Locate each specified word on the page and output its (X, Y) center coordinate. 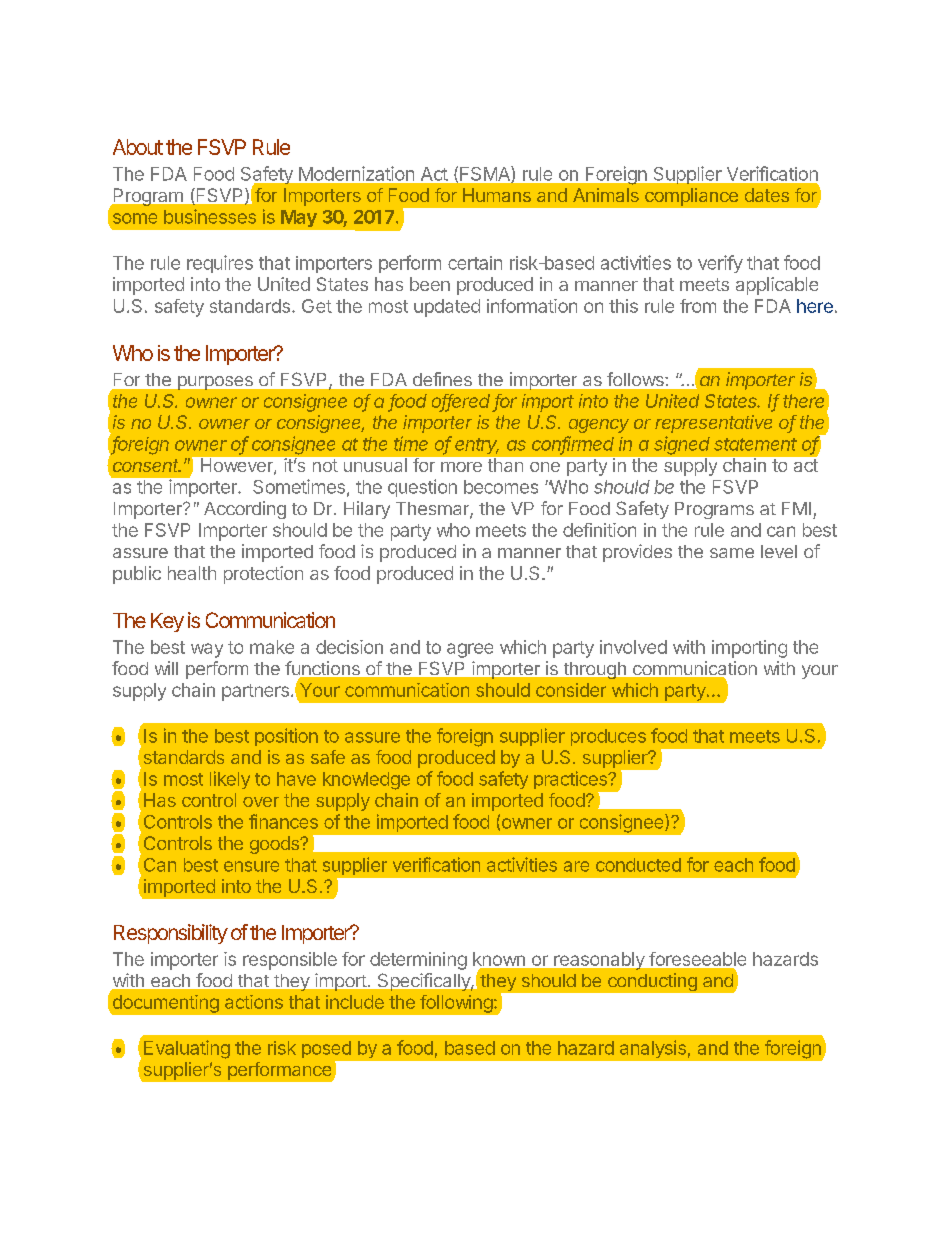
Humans (497, 195)
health (192, 573)
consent (147, 465)
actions (254, 1002)
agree (470, 650)
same (732, 553)
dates (767, 195)
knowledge (366, 781)
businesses (210, 216)
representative (713, 424)
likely (230, 780)
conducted (638, 865)
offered (461, 402)
